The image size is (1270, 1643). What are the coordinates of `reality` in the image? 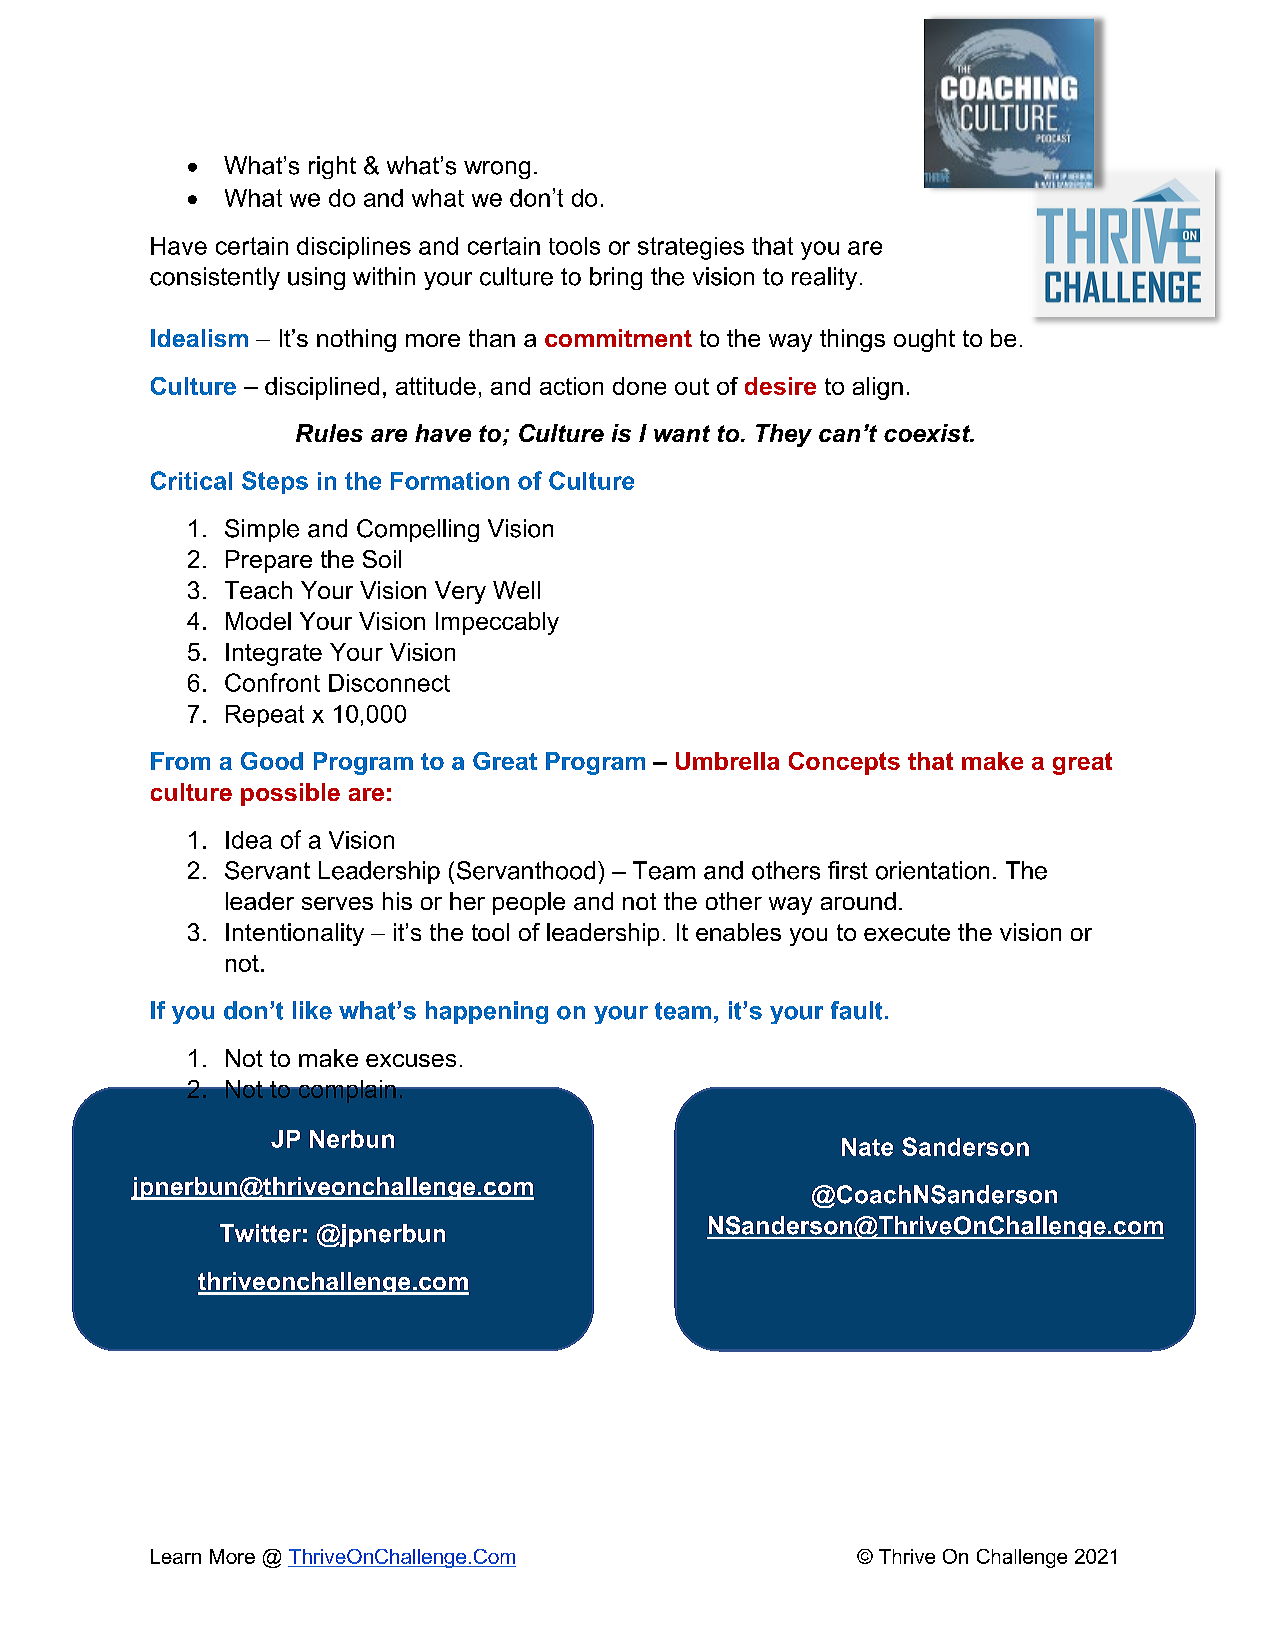 It's located at (824, 278).
